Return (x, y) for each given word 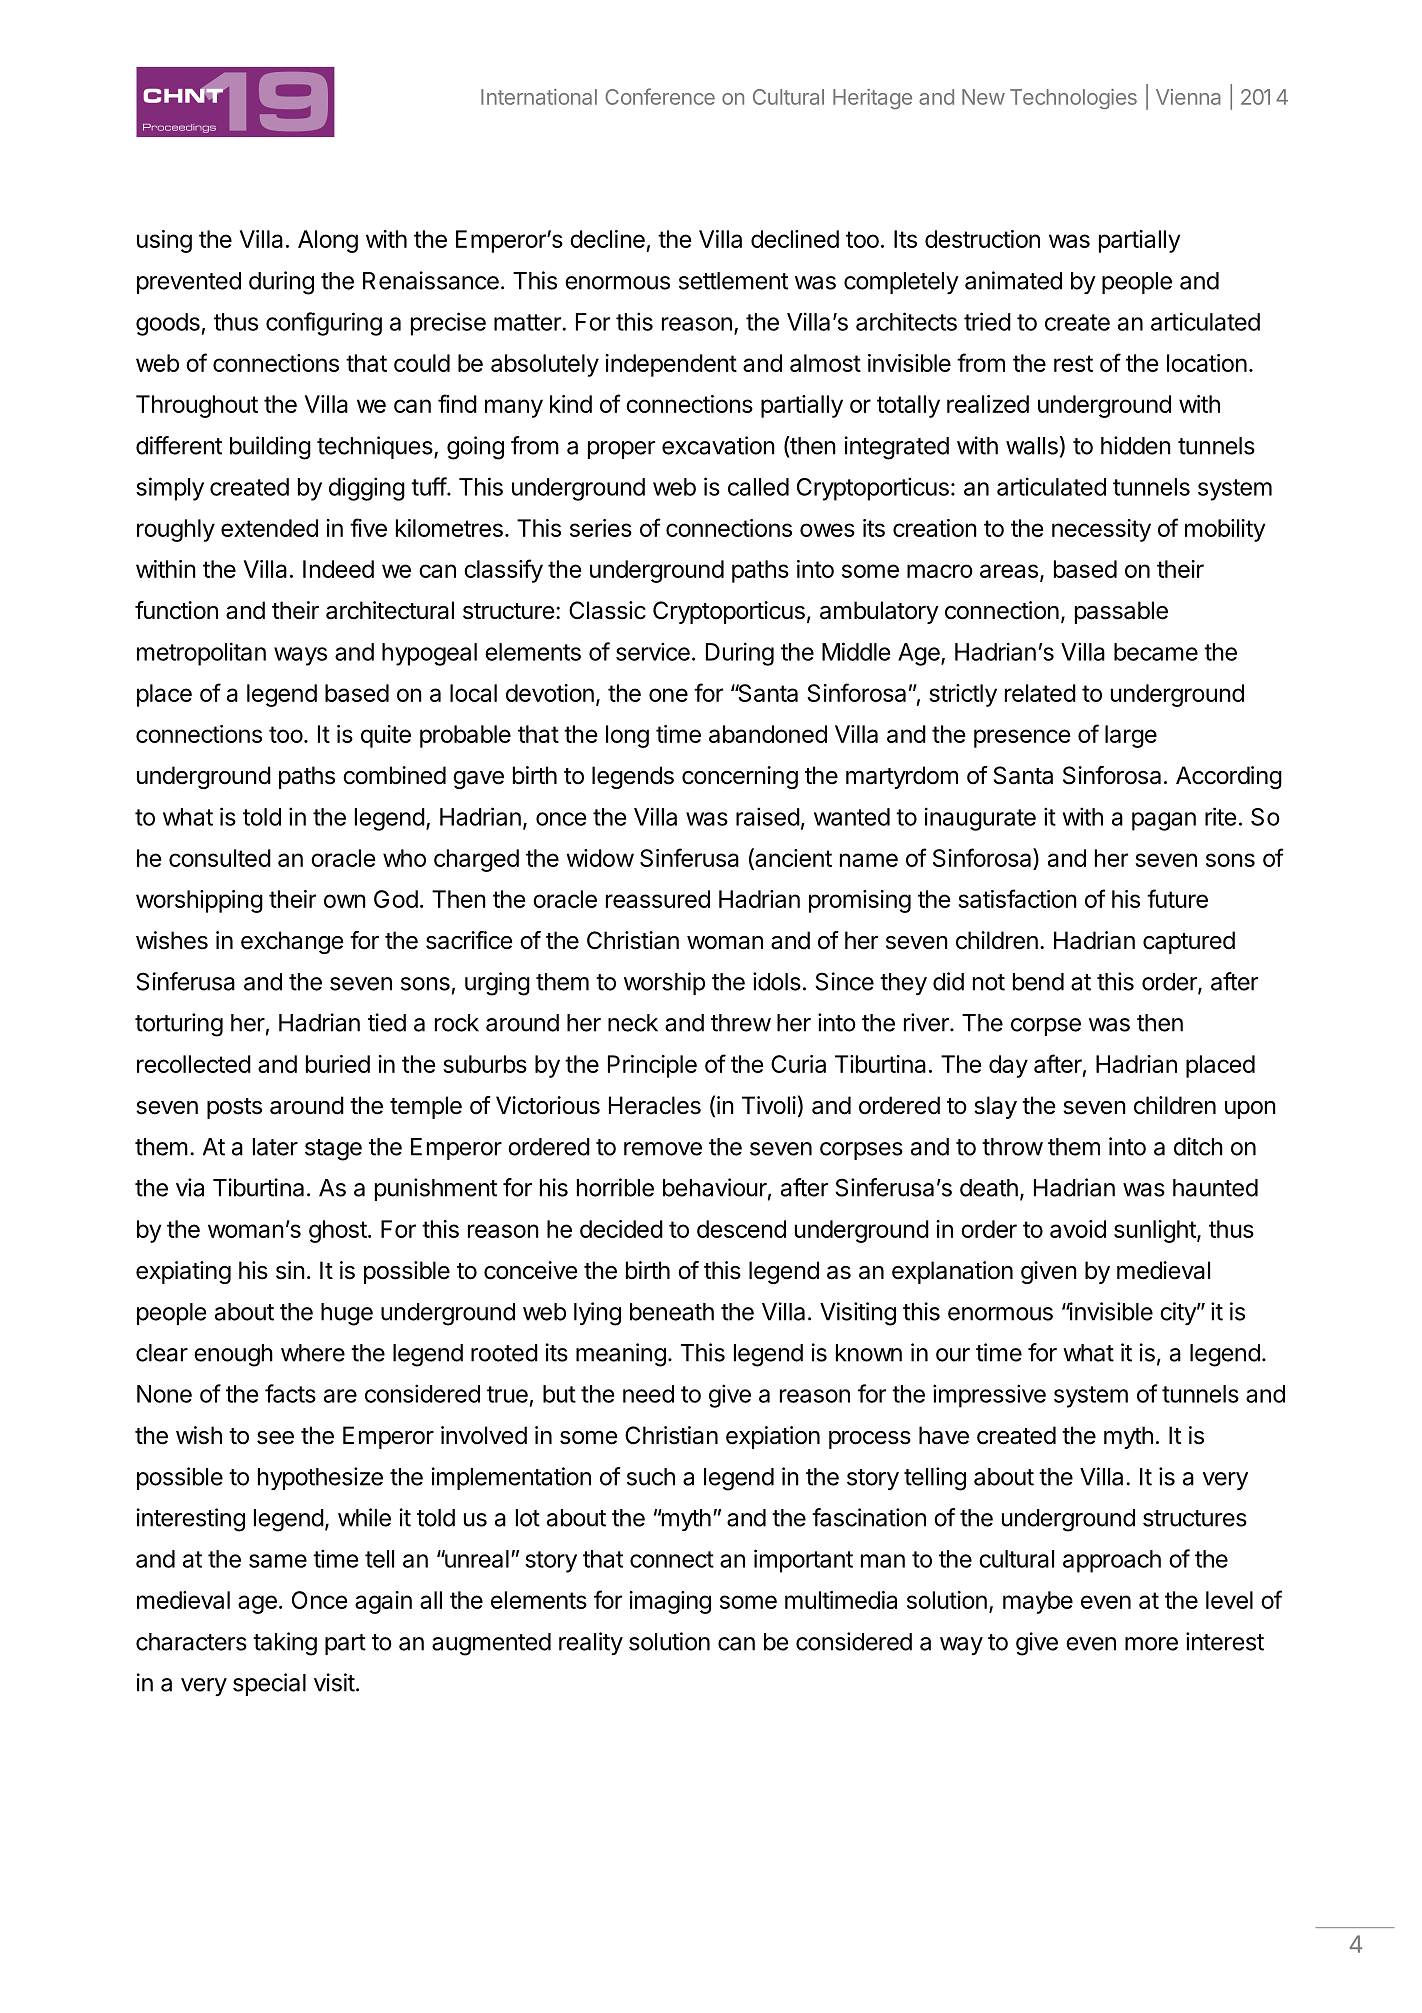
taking (285, 1644)
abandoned (768, 734)
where (313, 1353)
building (270, 448)
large (1131, 736)
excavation (718, 445)
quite (386, 736)
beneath (672, 1312)
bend (1038, 982)
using (164, 241)
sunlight (1156, 1231)
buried (338, 1064)
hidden (1136, 445)
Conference (660, 96)
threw (741, 1023)
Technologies (1073, 99)
